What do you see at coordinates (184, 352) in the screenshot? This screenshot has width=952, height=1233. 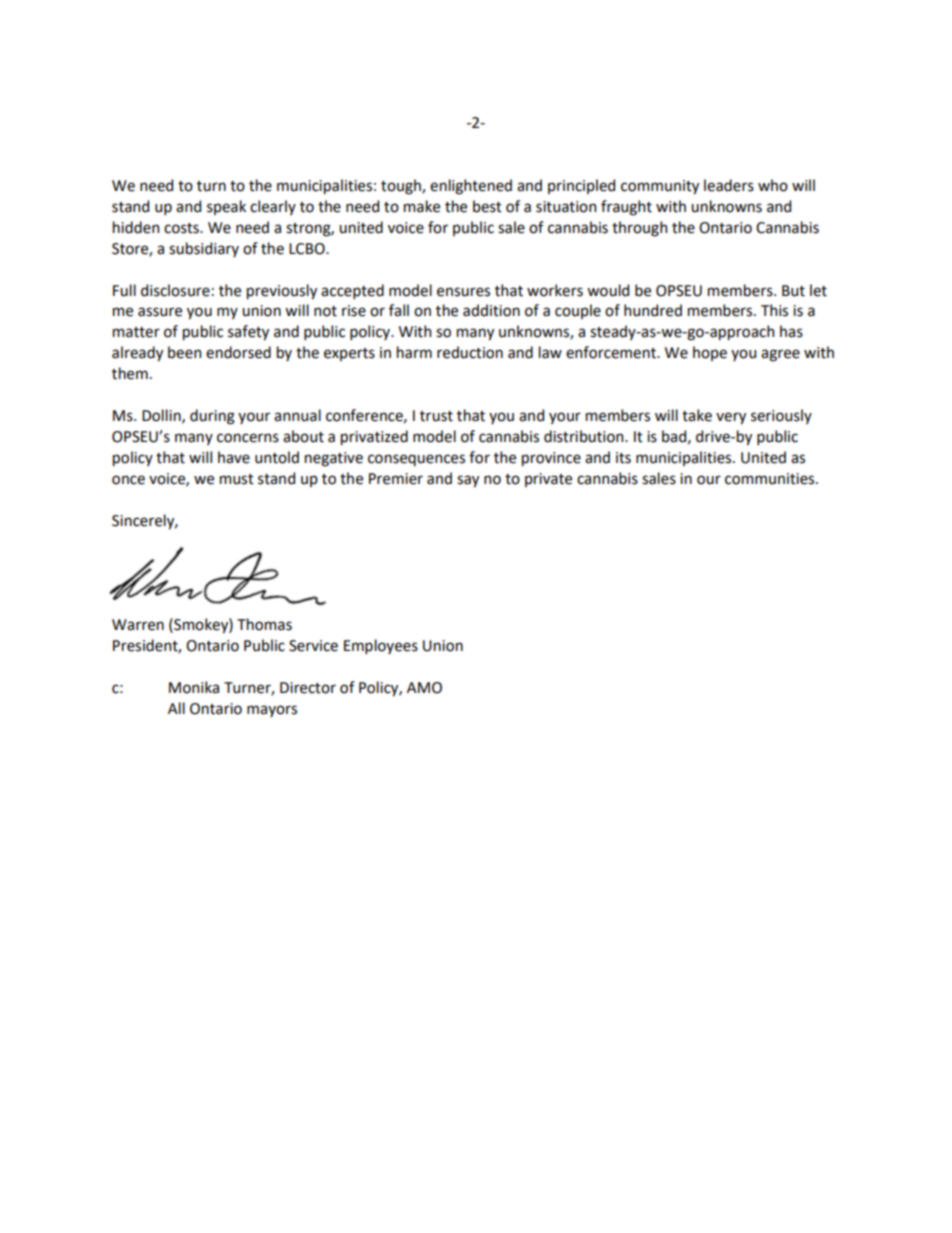 I see `been` at bounding box center [184, 352].
